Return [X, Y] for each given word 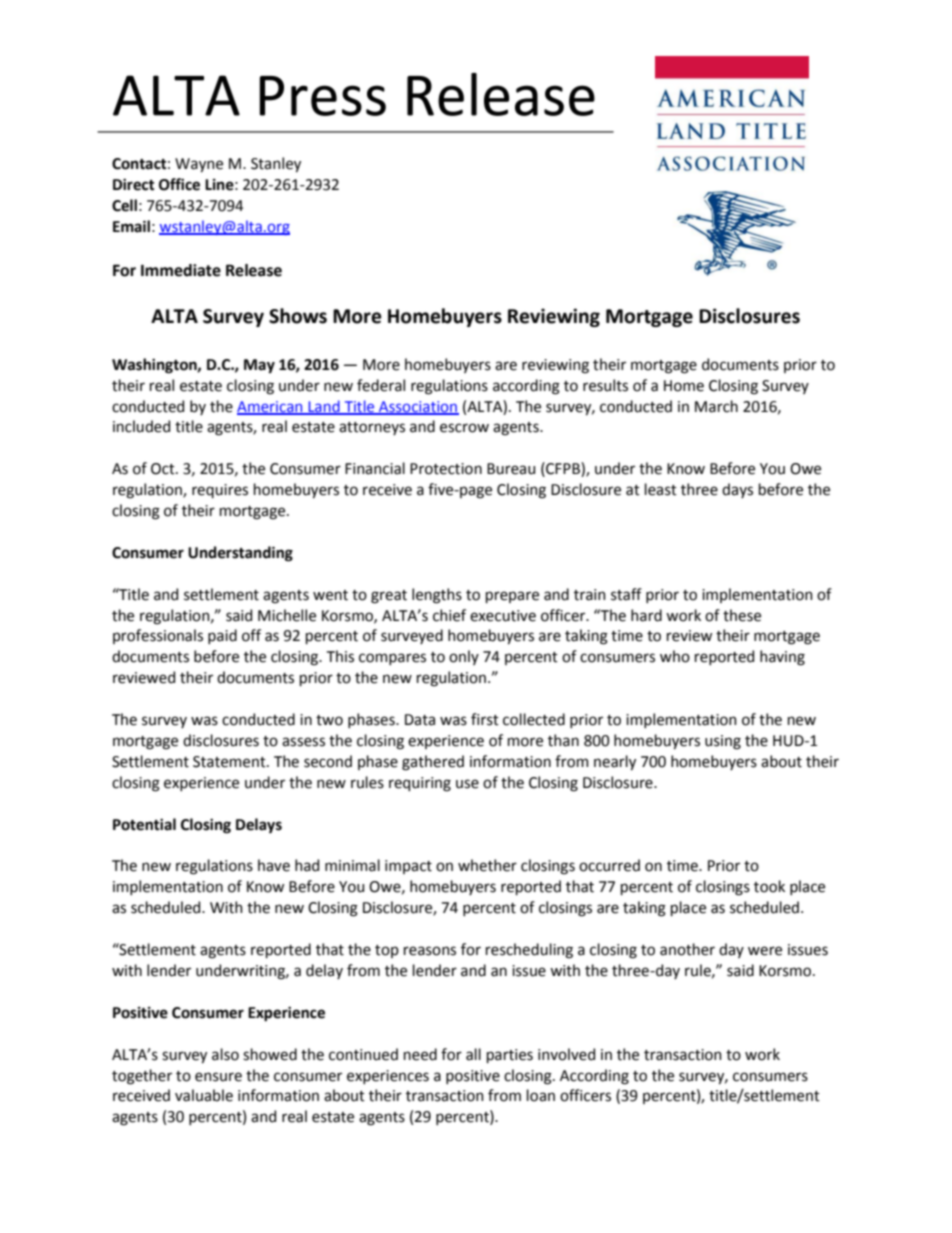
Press [323, 96]
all [473, 1054]
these [742, 615]
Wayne [199, 165]
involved [566, 1054]
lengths [437, 596]
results [605, 385]
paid [222, 636]
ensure [218, 1077]
